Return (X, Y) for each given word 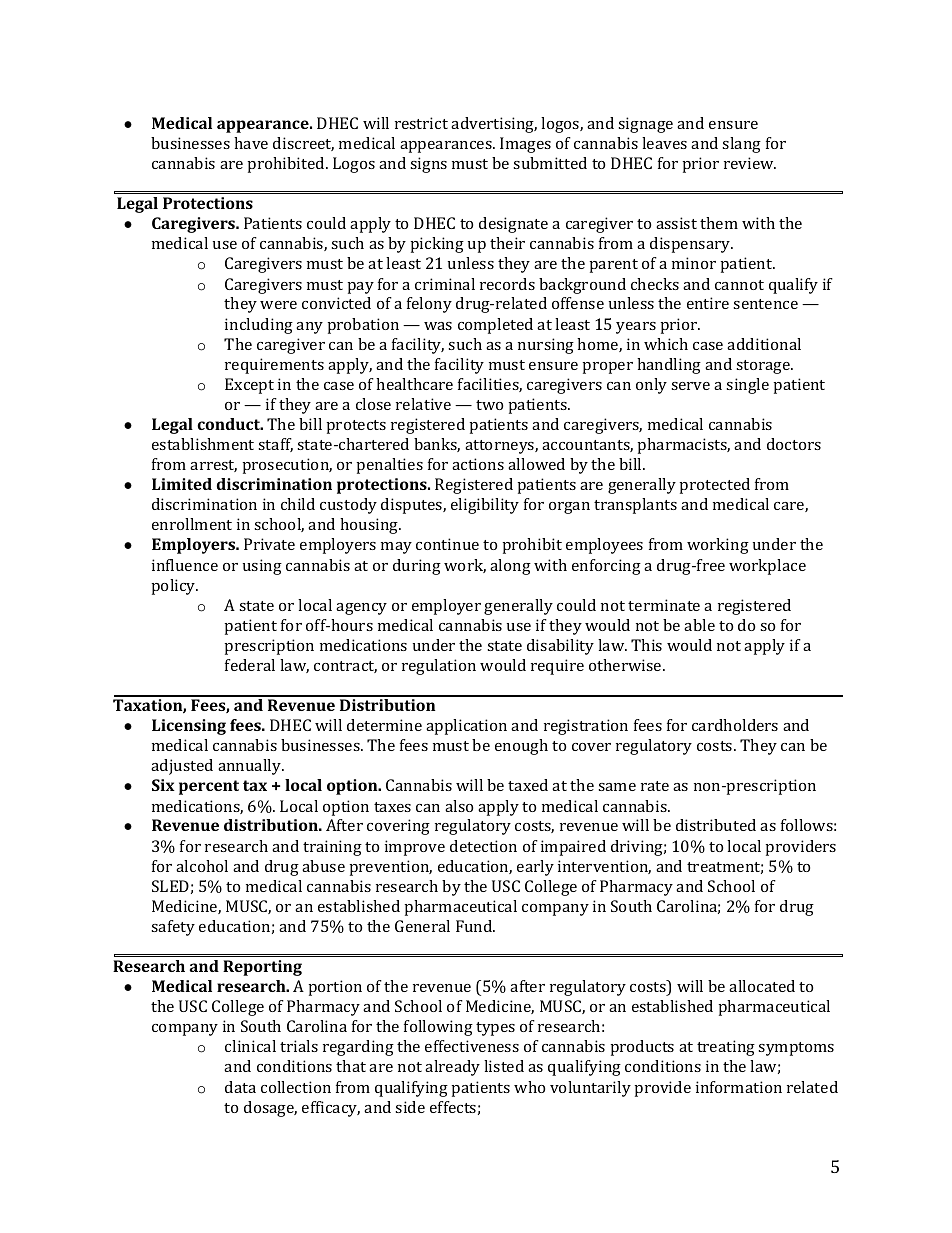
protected (715, 486)
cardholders (735, 725)
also (459, 806)
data (240, 1087)
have (251, 143)
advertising (494, 125)
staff (275, 445)
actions (478, 464)
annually (251, 767)
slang (741, 145)
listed (504, 1066)
